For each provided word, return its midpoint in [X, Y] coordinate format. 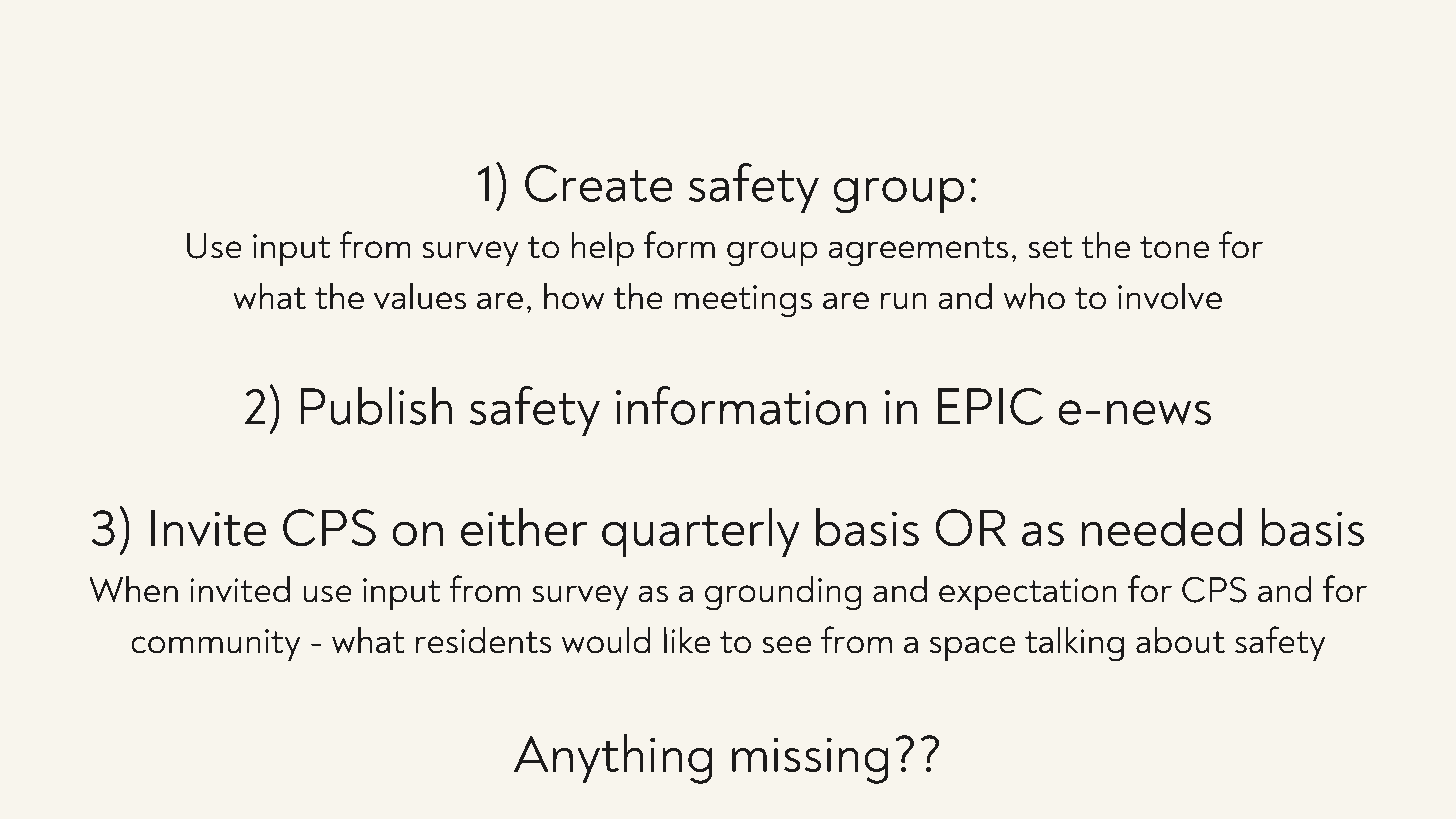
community [215, 645]
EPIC [990, 406]
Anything [613, 759]
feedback [992, 57]
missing [810, 760]
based [670, 58]
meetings [743, 301]
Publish [376, 405]
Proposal [442, 63]
